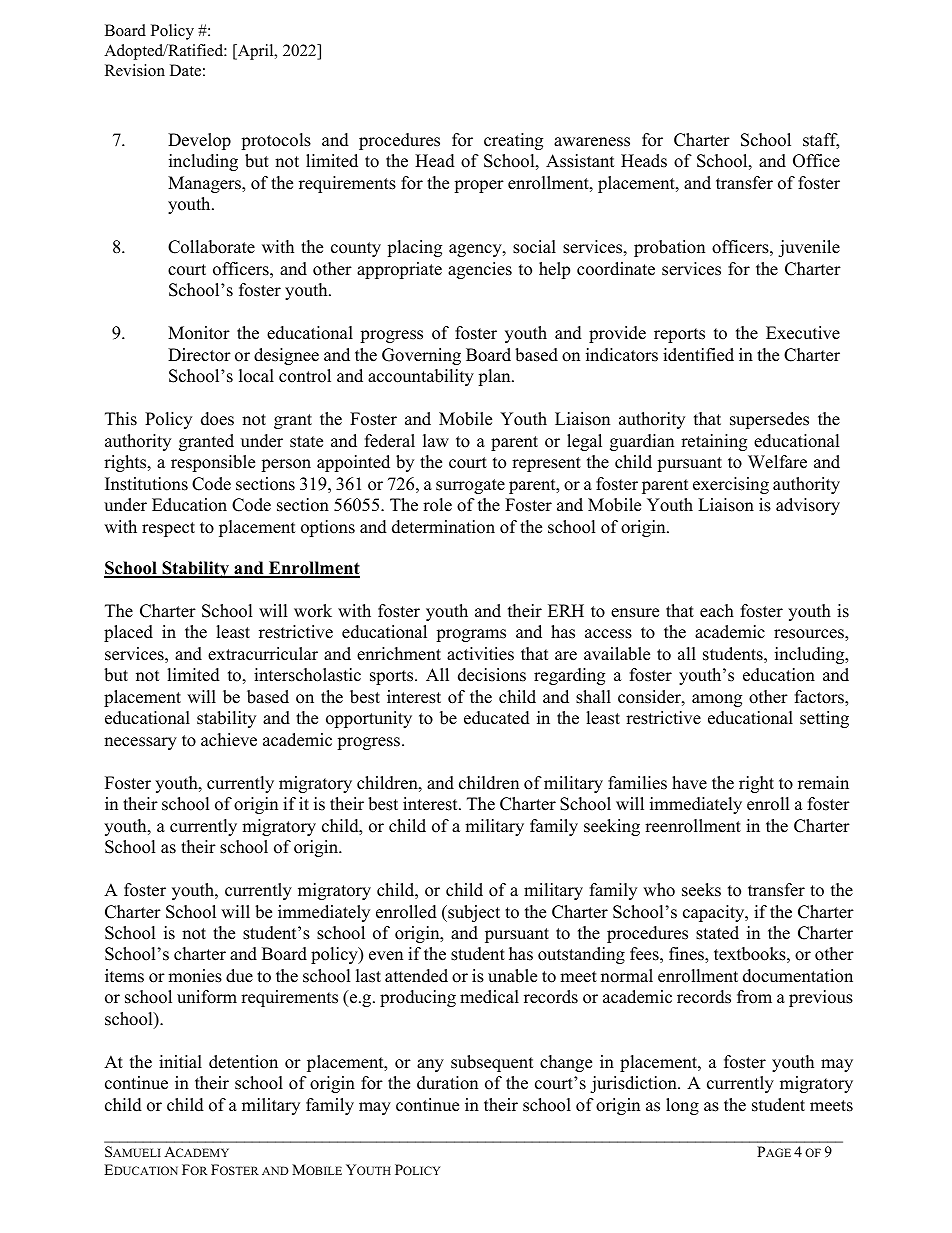 Image resolution: width=952 pixels, height=1233 pixels. What do you see at coordinates (497, 718) in the screenshot?
I see `educated` at bounding box center [497, 718].
